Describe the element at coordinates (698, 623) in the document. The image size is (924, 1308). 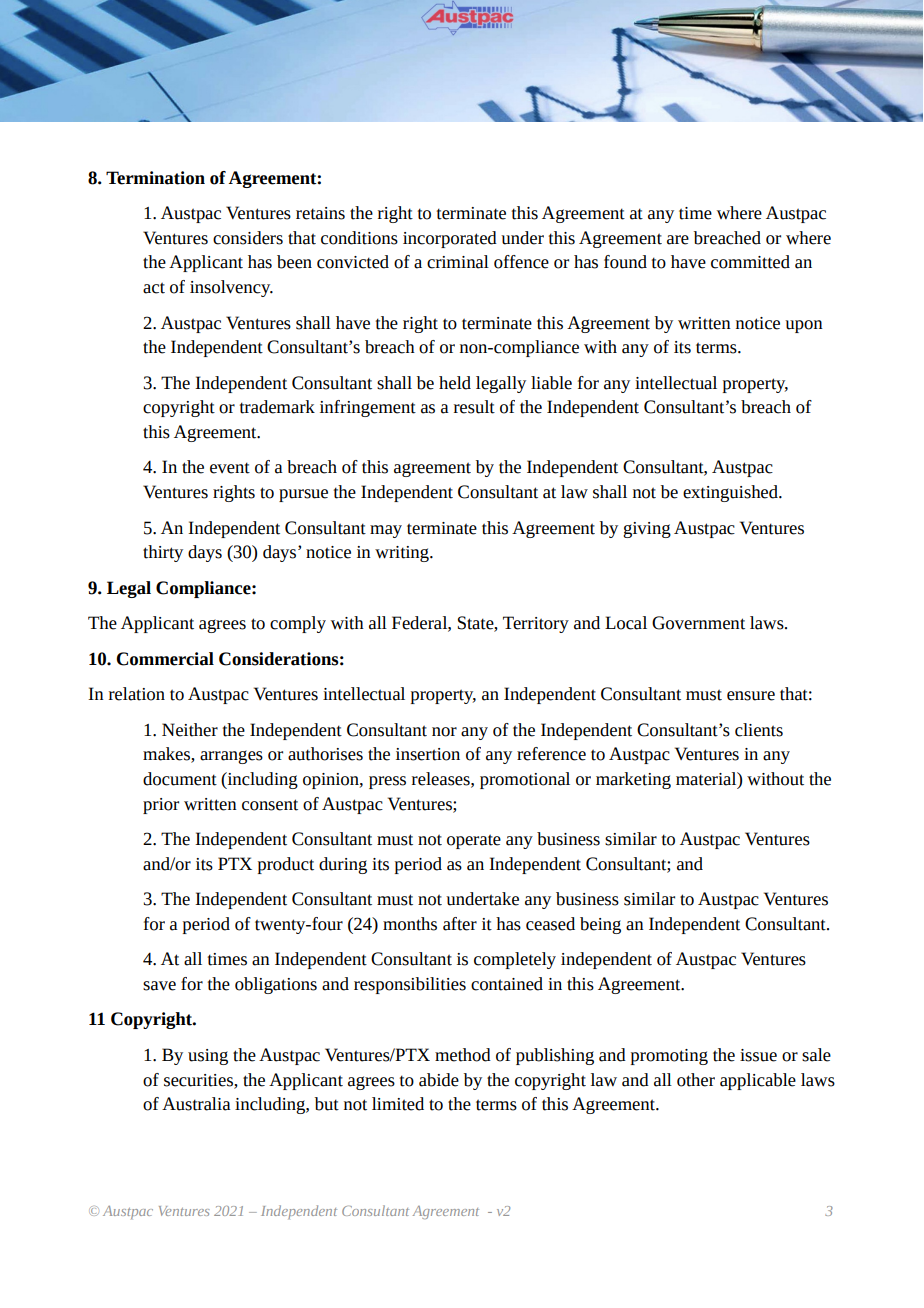
I see `Government` at that location.
